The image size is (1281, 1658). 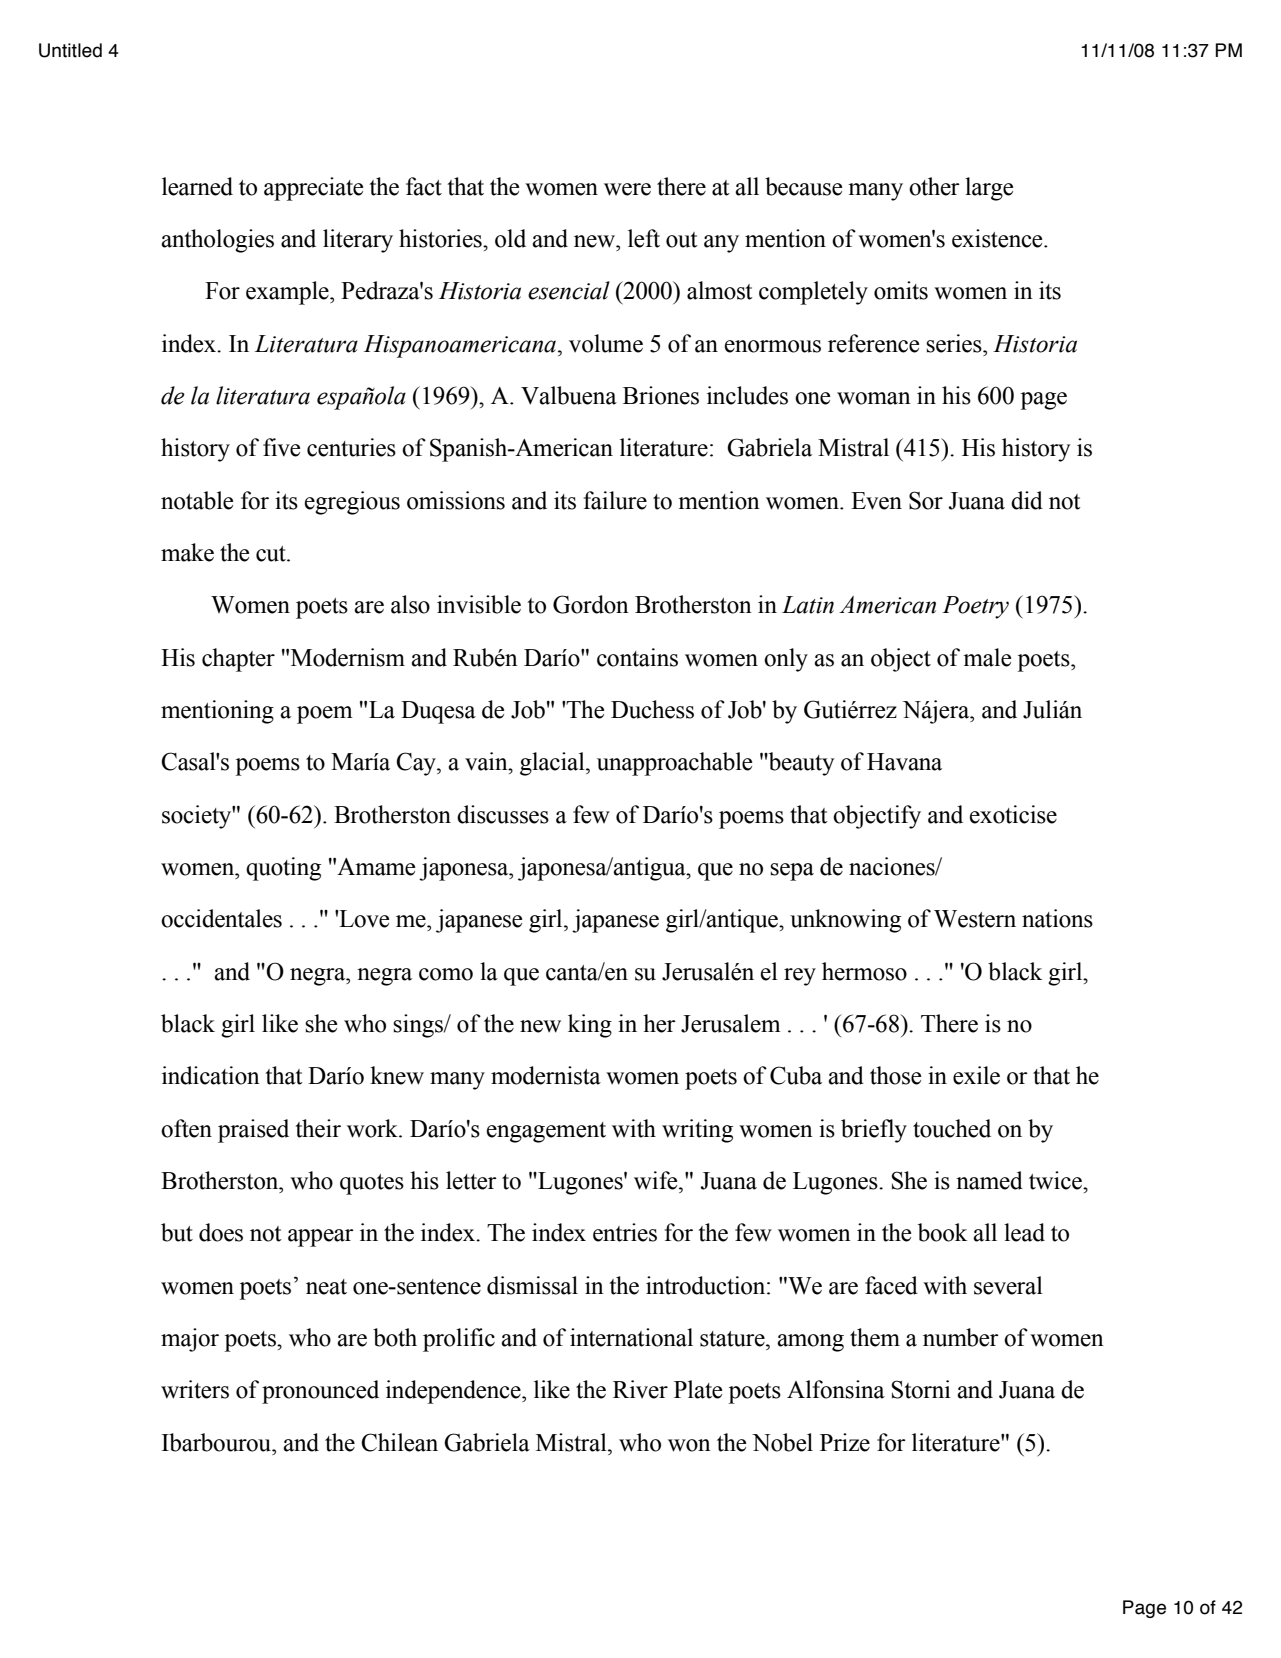 What do you see at coordinates (961, 1337) in the screenshot?
I see `number` at bounding box center [961, 1337].
